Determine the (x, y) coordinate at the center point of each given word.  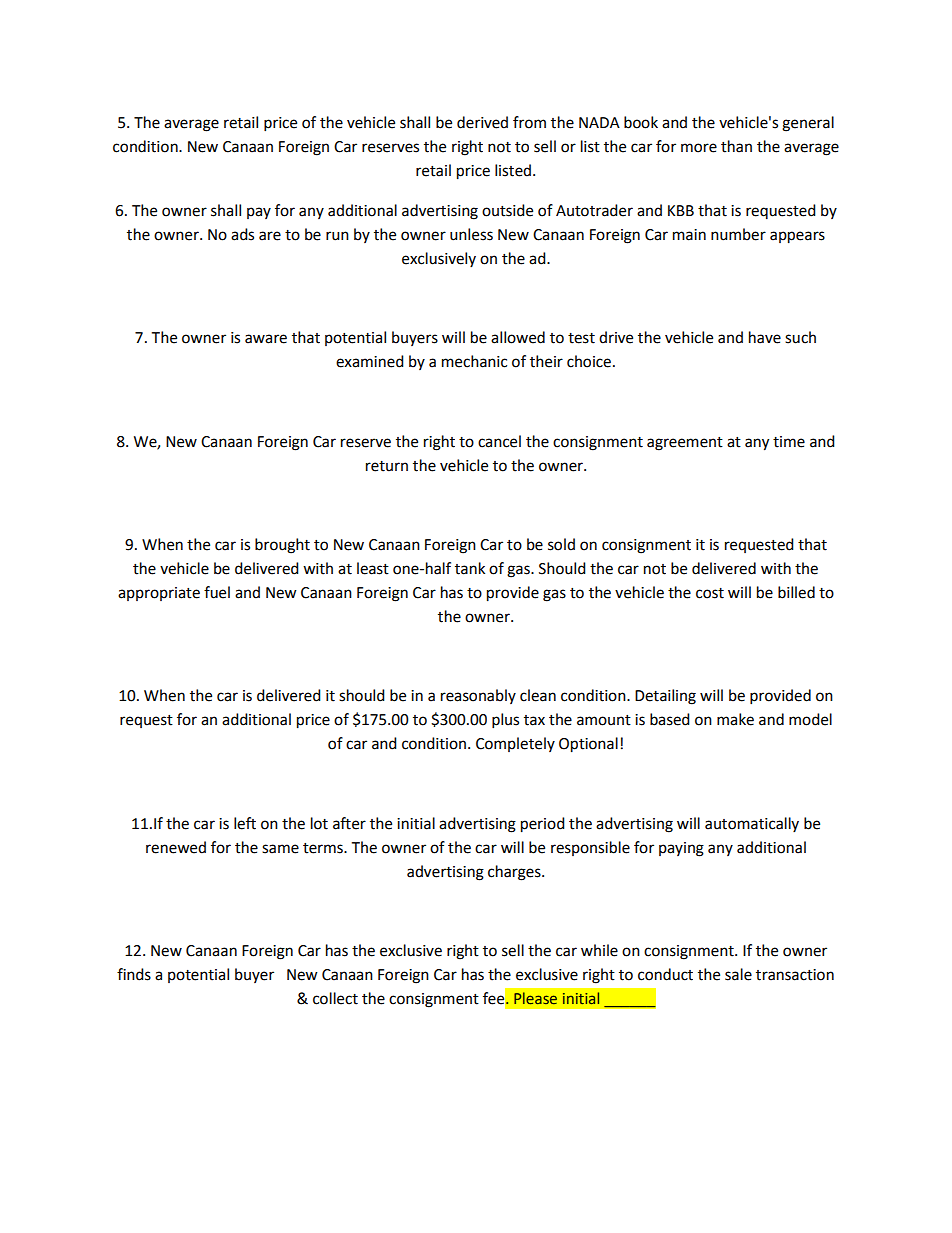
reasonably (478, 696)
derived (482, 122)
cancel (499, 441)
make (735, 719)
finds (134, 974)
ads (242, 234)
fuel (217, 592)
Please (535, 998)
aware (266, 339)
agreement (685, 444)
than (736, 146)
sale (738, 974)
